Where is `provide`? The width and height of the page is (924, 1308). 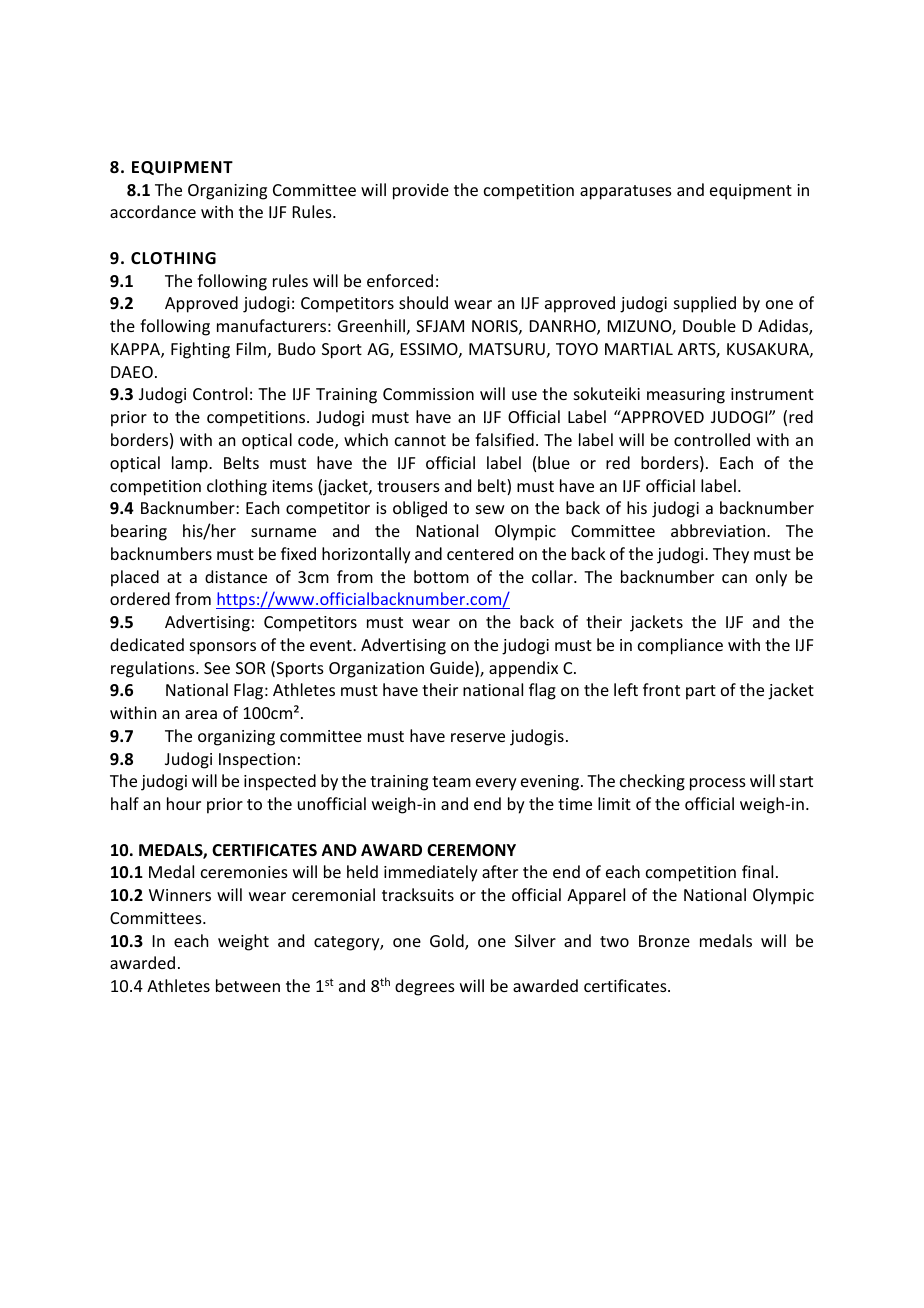 provide is located at coordinates (421, 191).
